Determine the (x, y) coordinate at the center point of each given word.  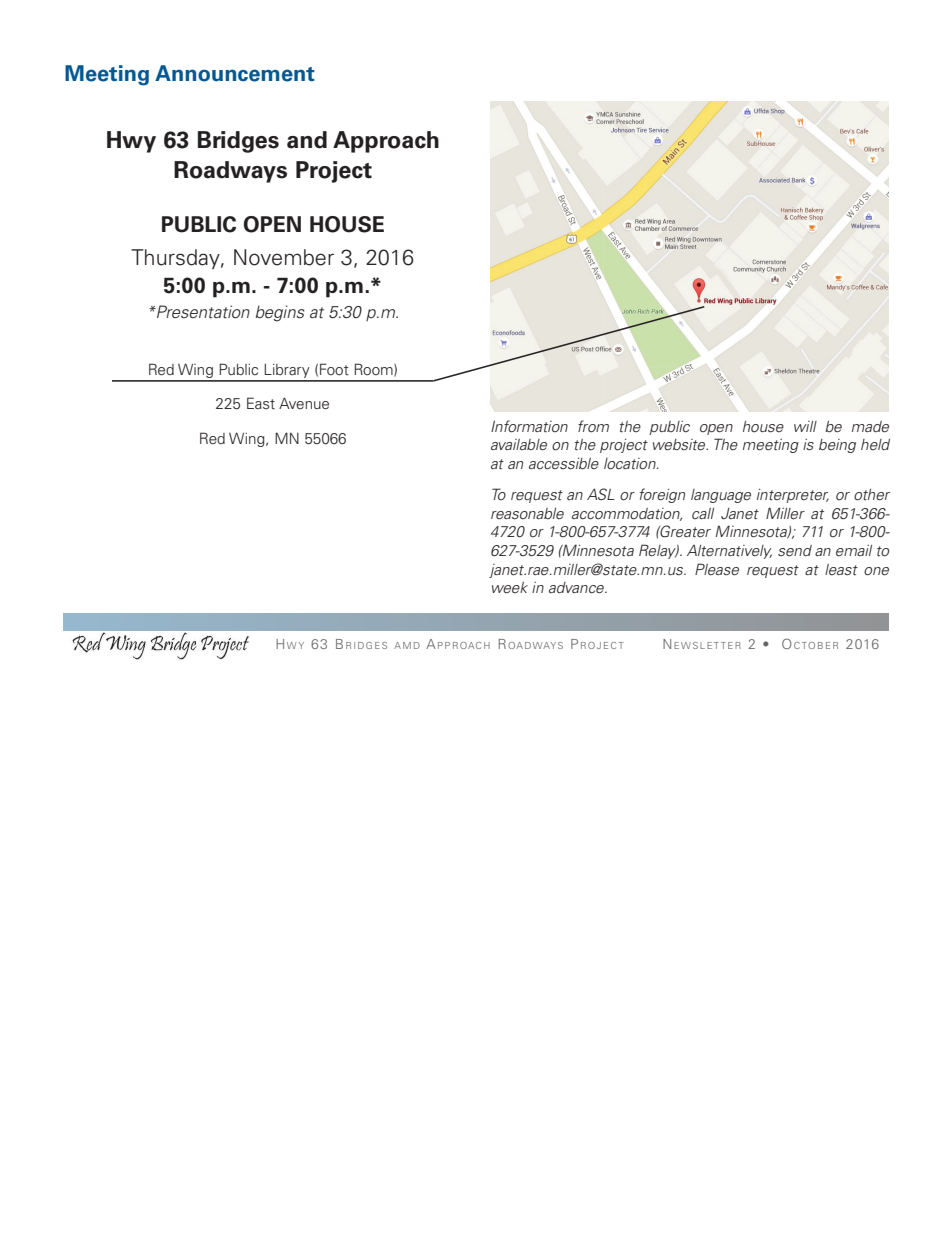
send (795, 550)
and (307, 140)
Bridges (238, 142)
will (805, 426)
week (510, 588)
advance (578, 587)
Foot (334, 369)
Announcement (235, 73)
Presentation (202, 312)
